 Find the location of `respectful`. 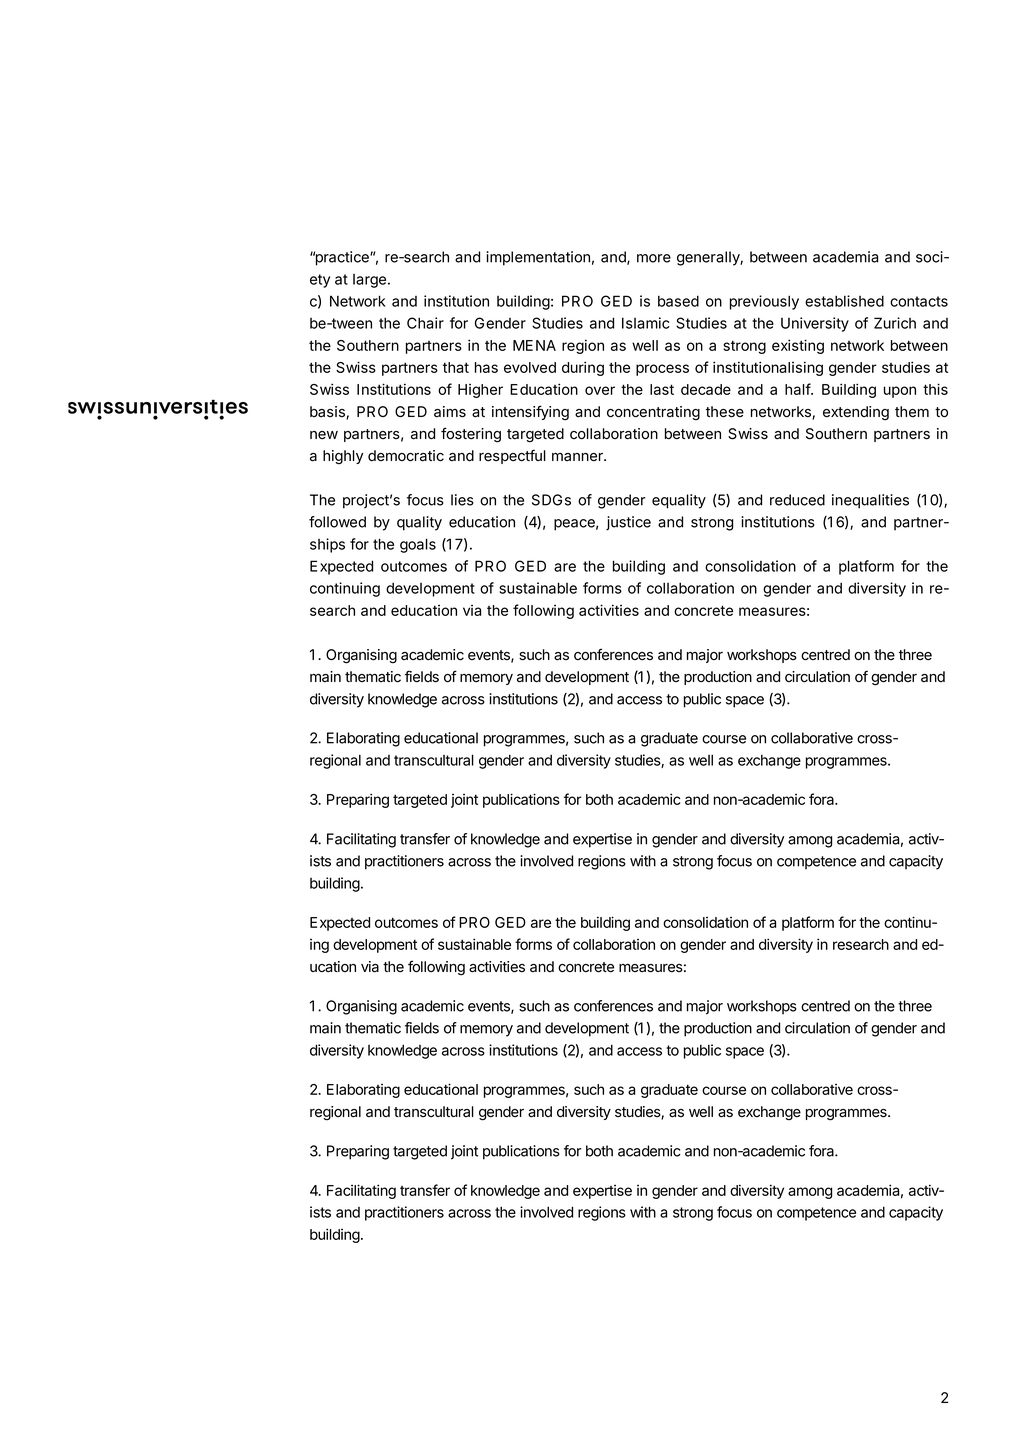

respectful is located at coordinates (512, 456).
